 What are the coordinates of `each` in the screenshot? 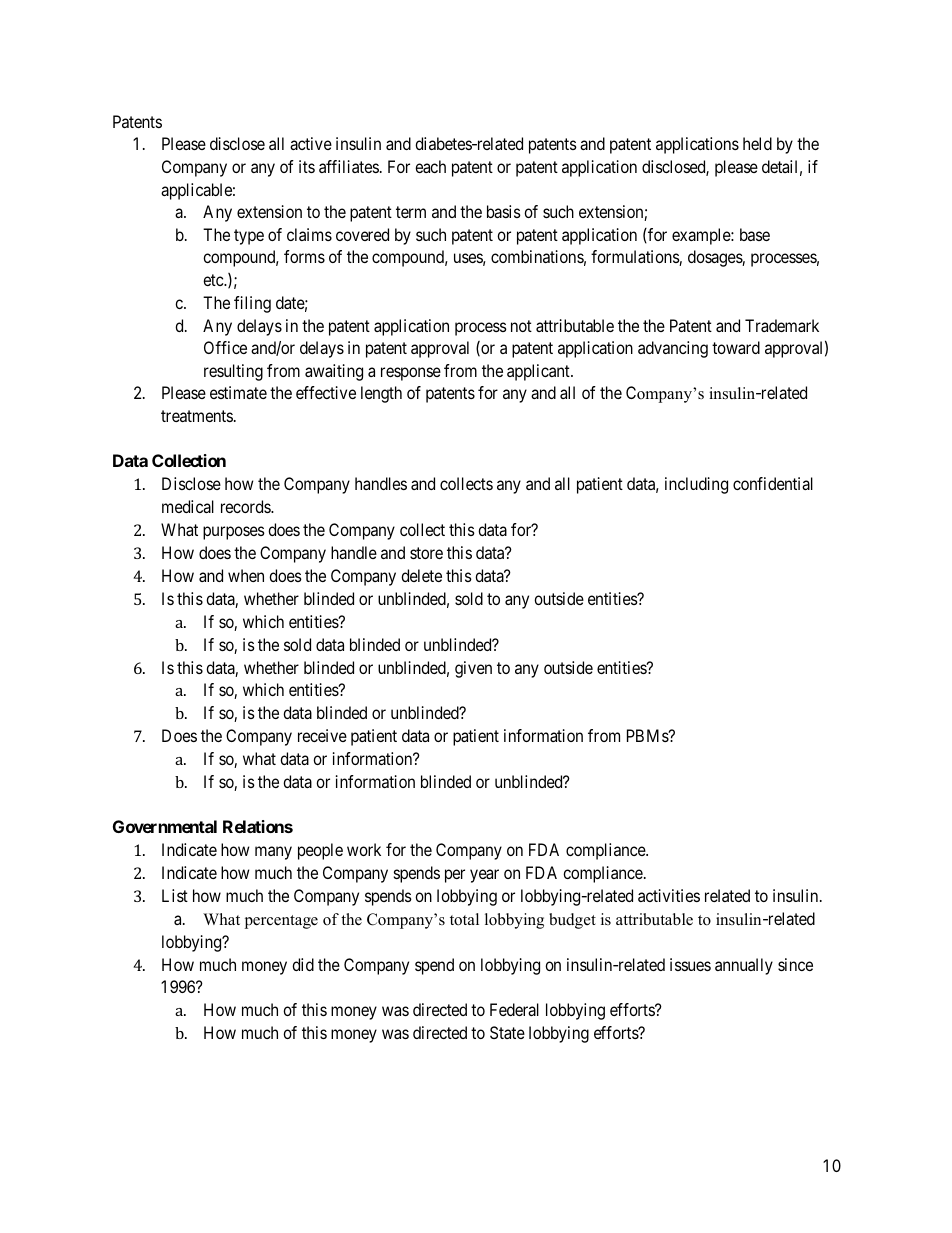 It's located at (430, 166).
